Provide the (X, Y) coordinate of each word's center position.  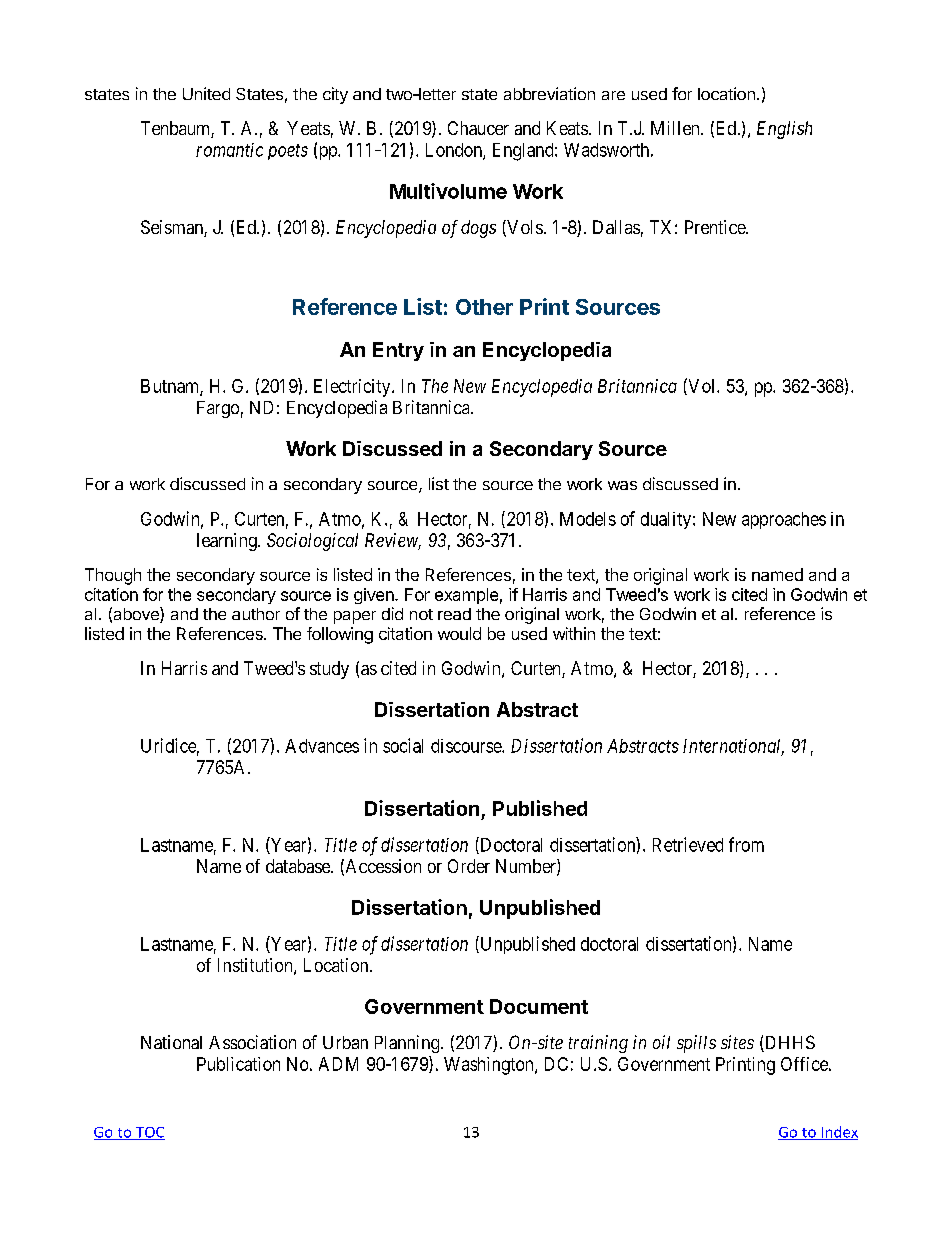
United (206, 93)
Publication (238, 1064)
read (454, 614)
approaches (784, 520)
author (256, 614)
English (784, 130)
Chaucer (478, 128)
